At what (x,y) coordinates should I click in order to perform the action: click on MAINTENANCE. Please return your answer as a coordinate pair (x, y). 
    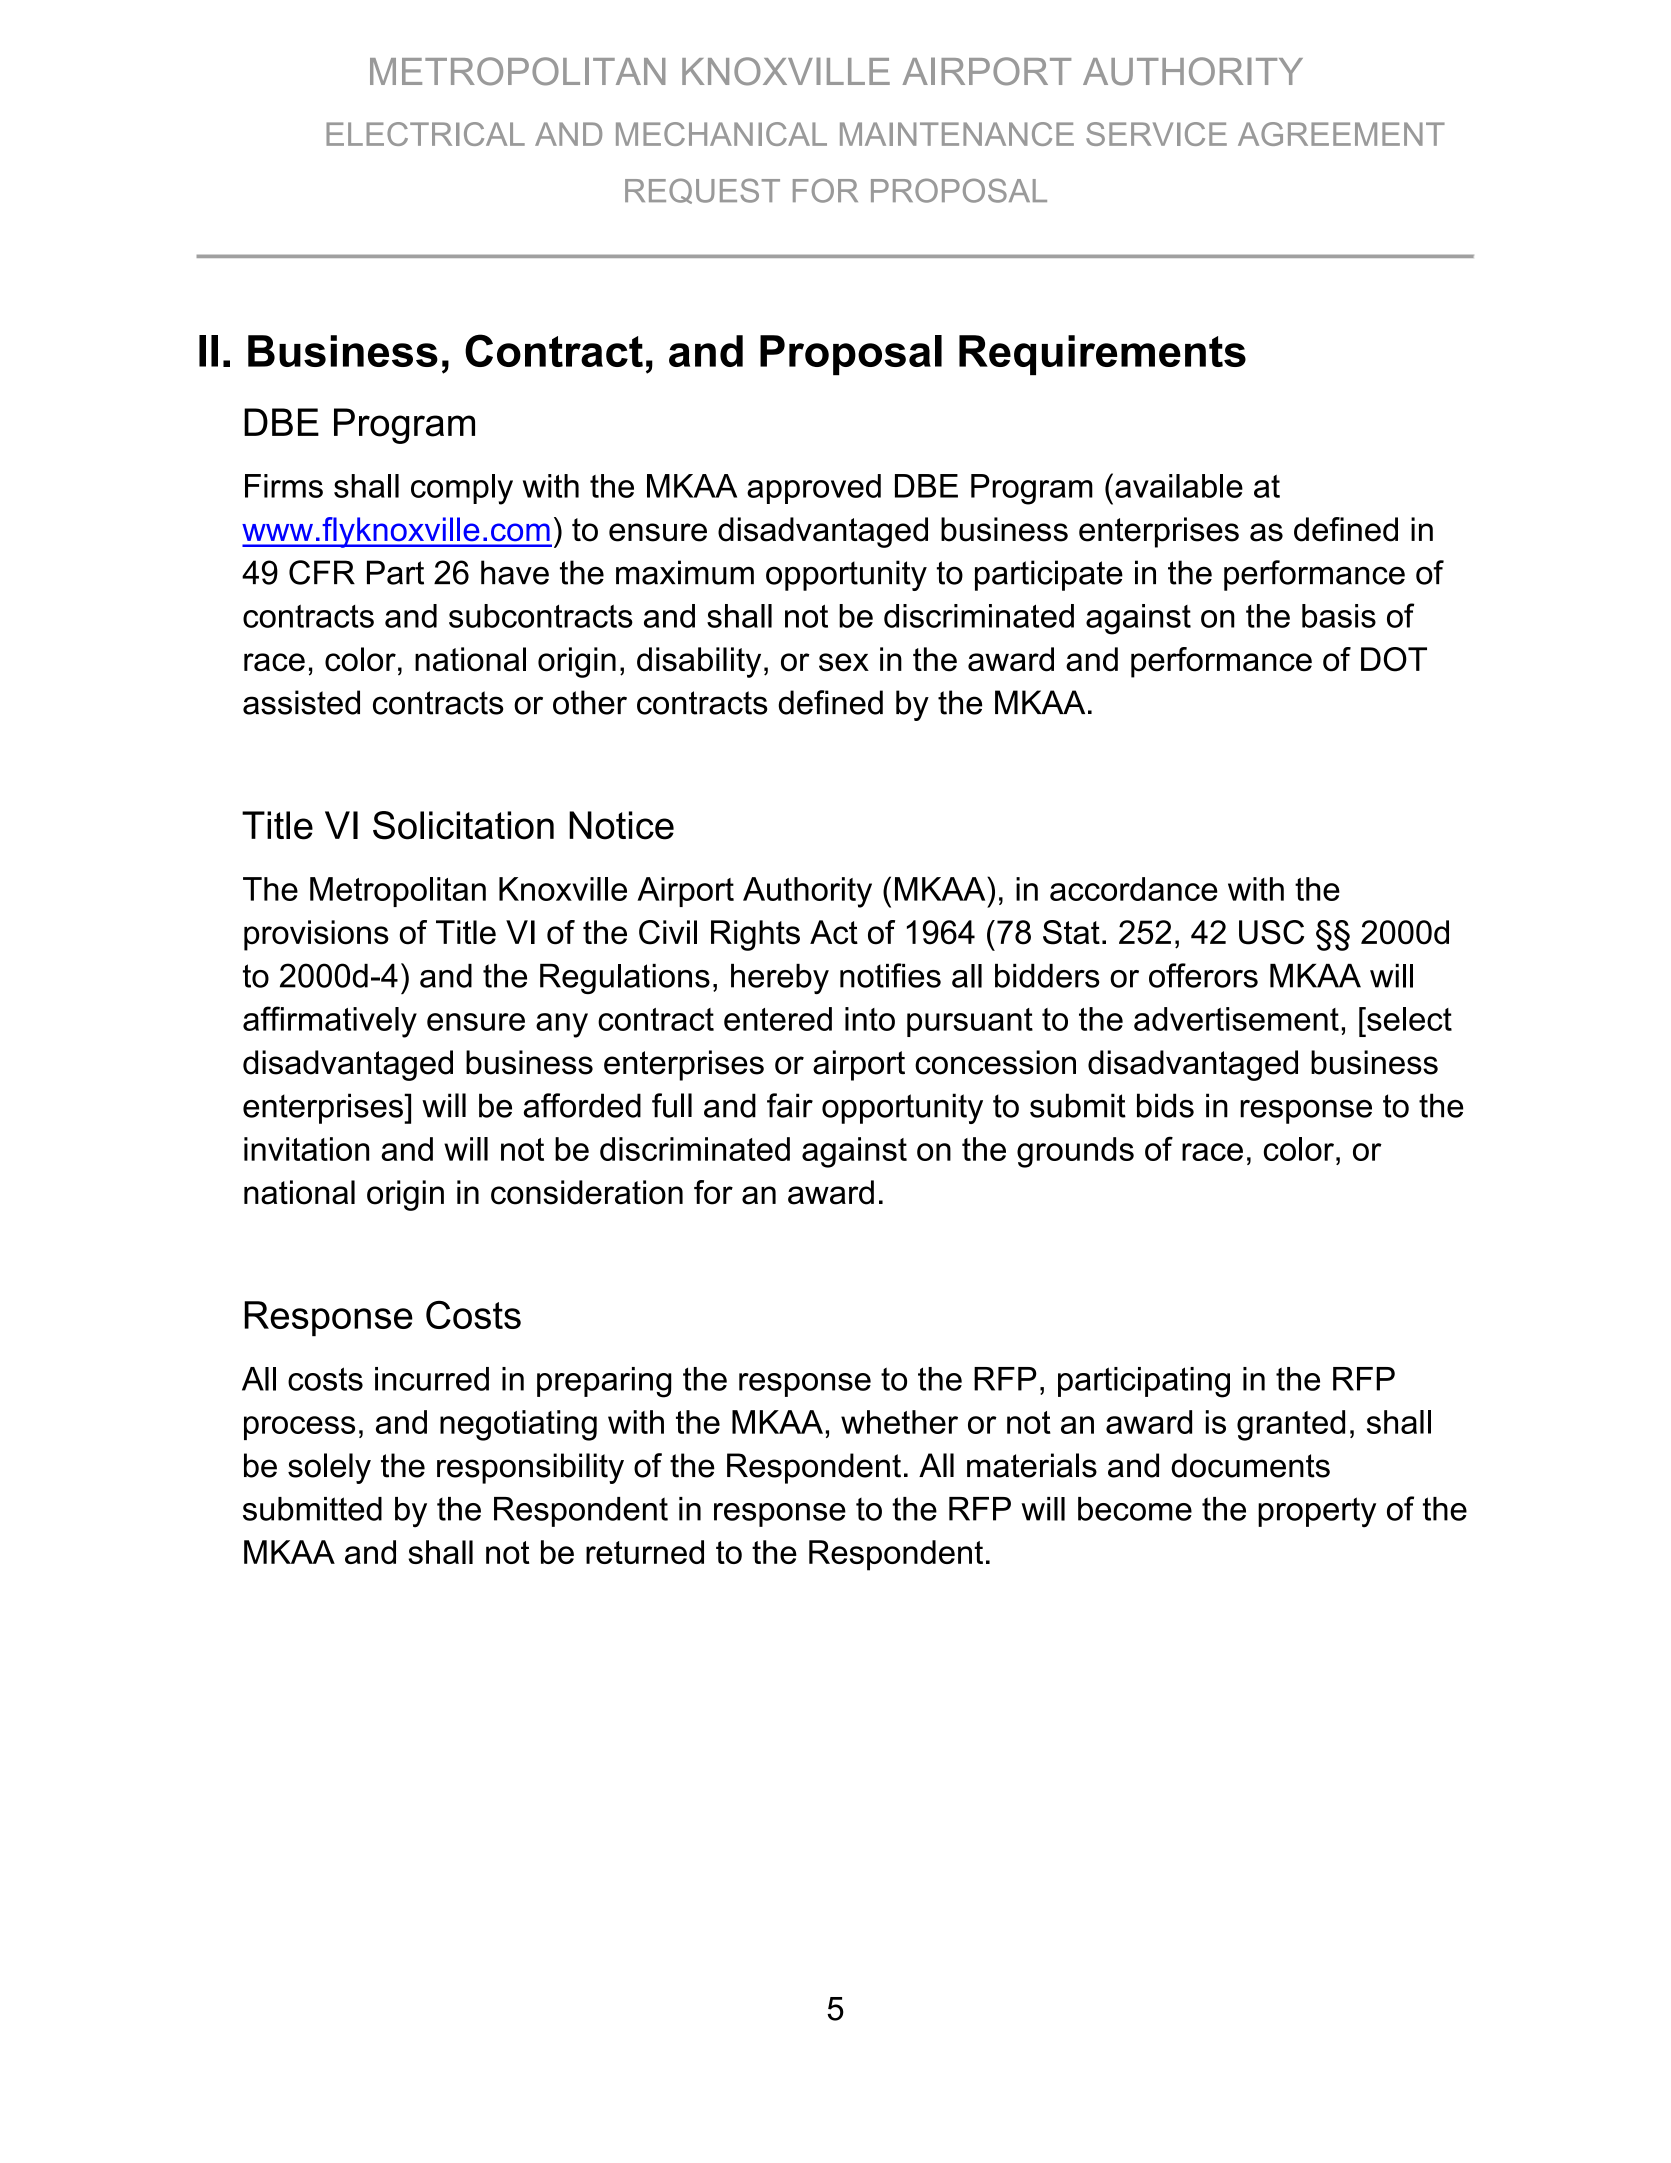
    Looking at the image, I should click on (957, 134).
